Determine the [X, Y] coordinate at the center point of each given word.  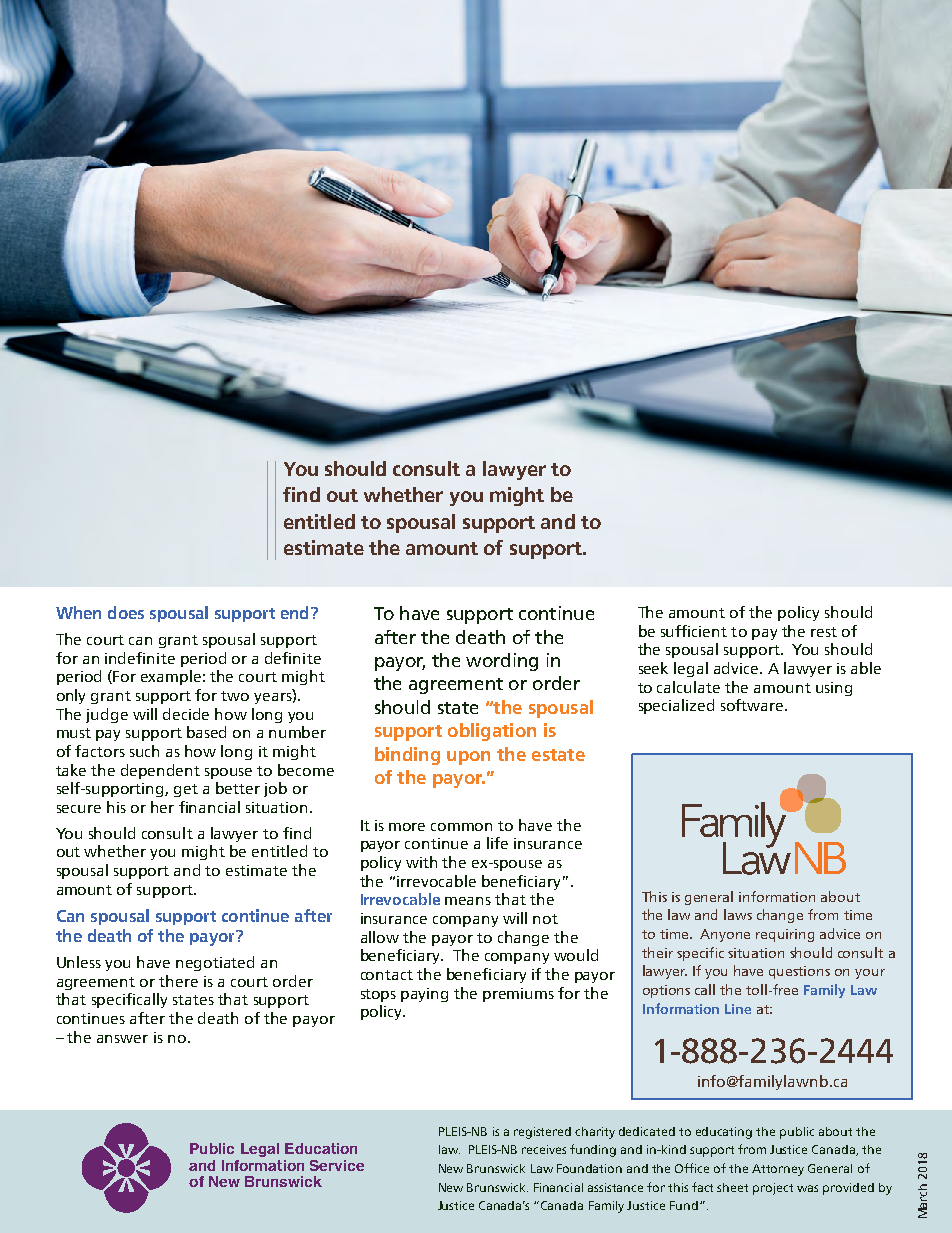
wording [502, 662]
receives [544, 1149]
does [126, 612]
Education [321, 1148]
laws [738, 914]
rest [824, 632]
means [468, 901]
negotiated [215, 963]
